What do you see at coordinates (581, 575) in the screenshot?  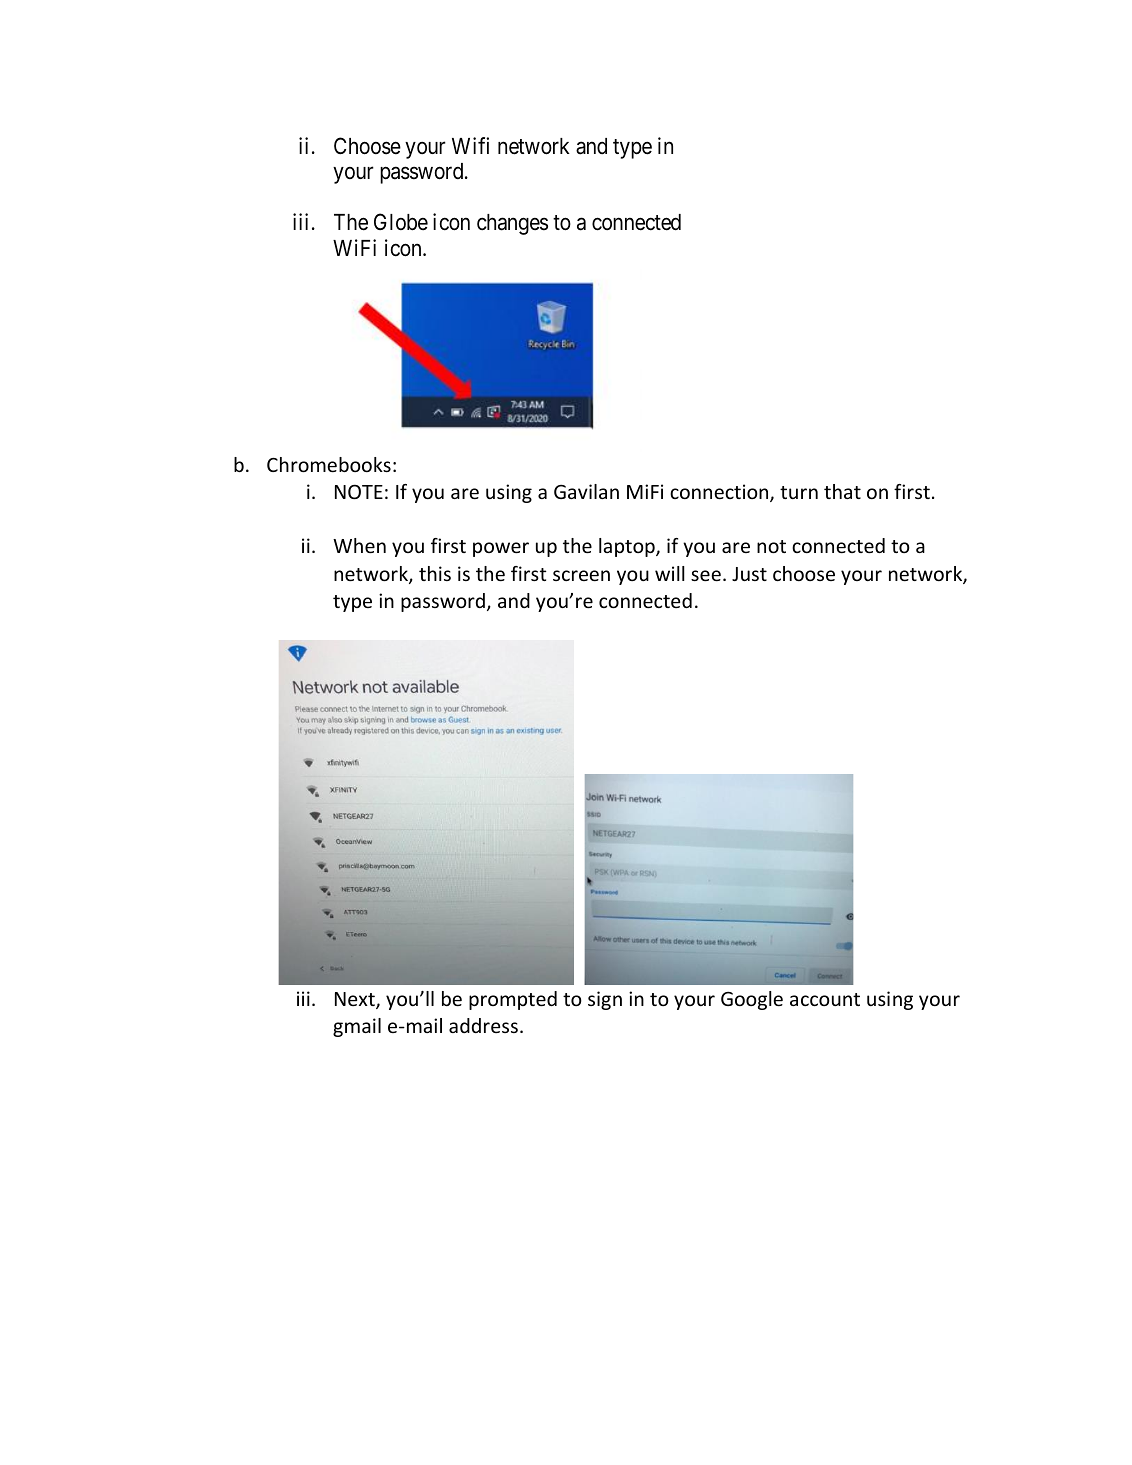 I see `screen` at bounding box center [581, 575].
